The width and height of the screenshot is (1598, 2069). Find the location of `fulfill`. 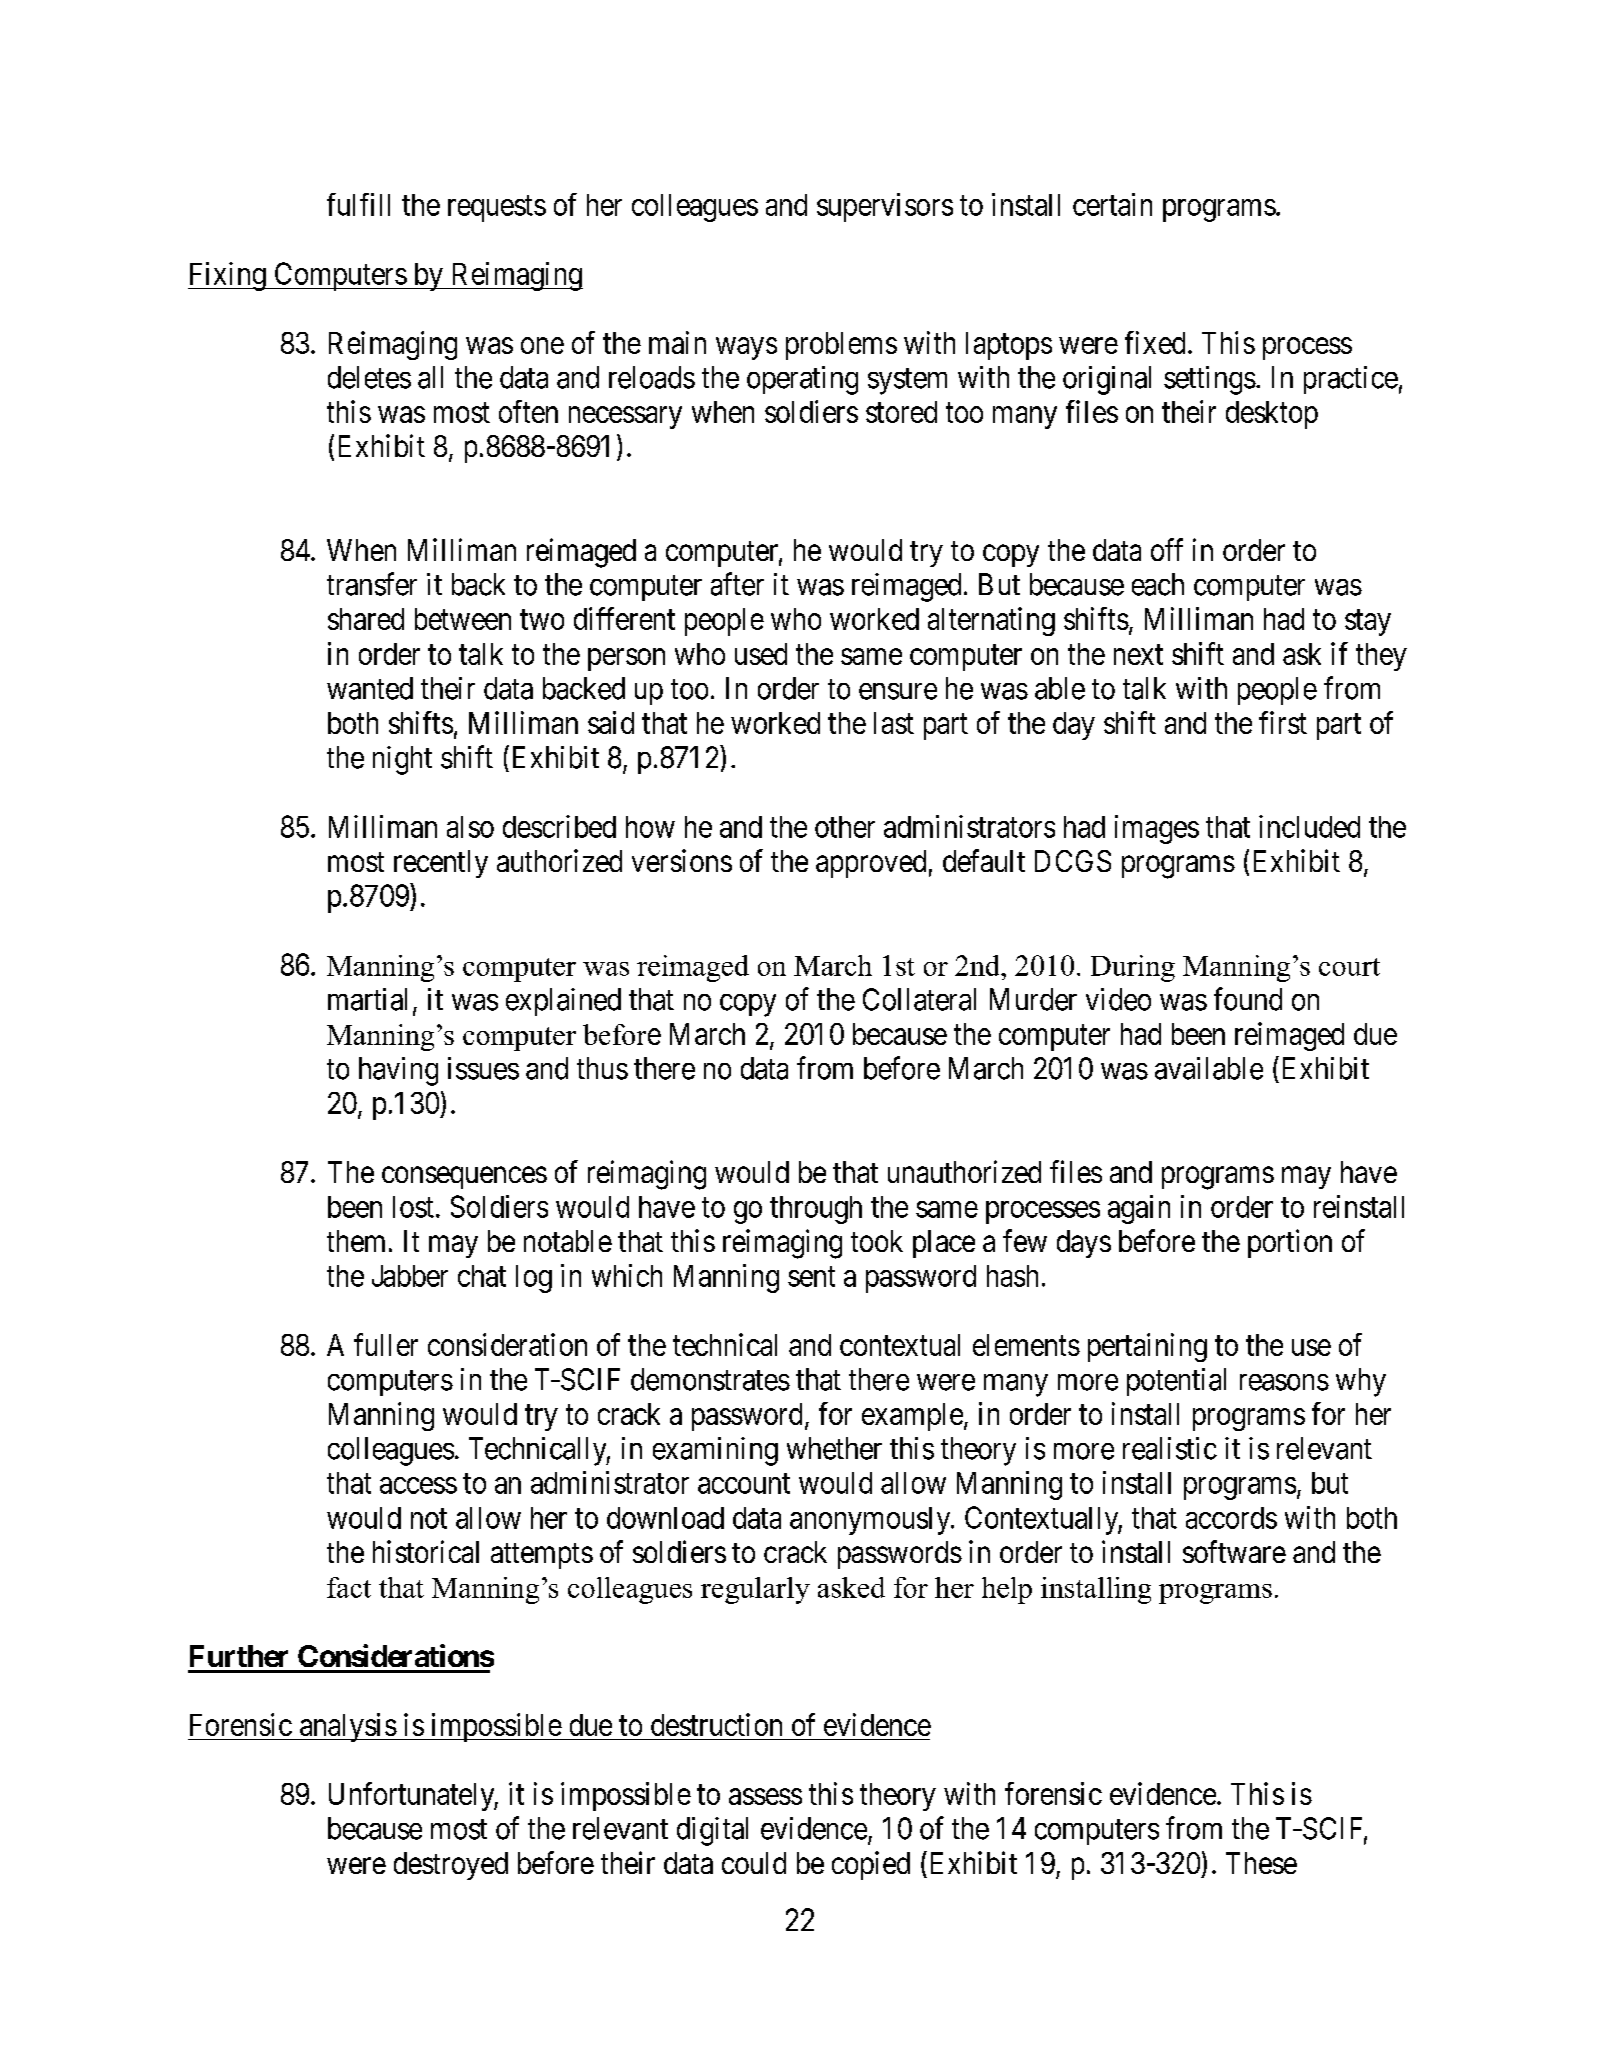

fulfill is located at coordinates (358, 204).
